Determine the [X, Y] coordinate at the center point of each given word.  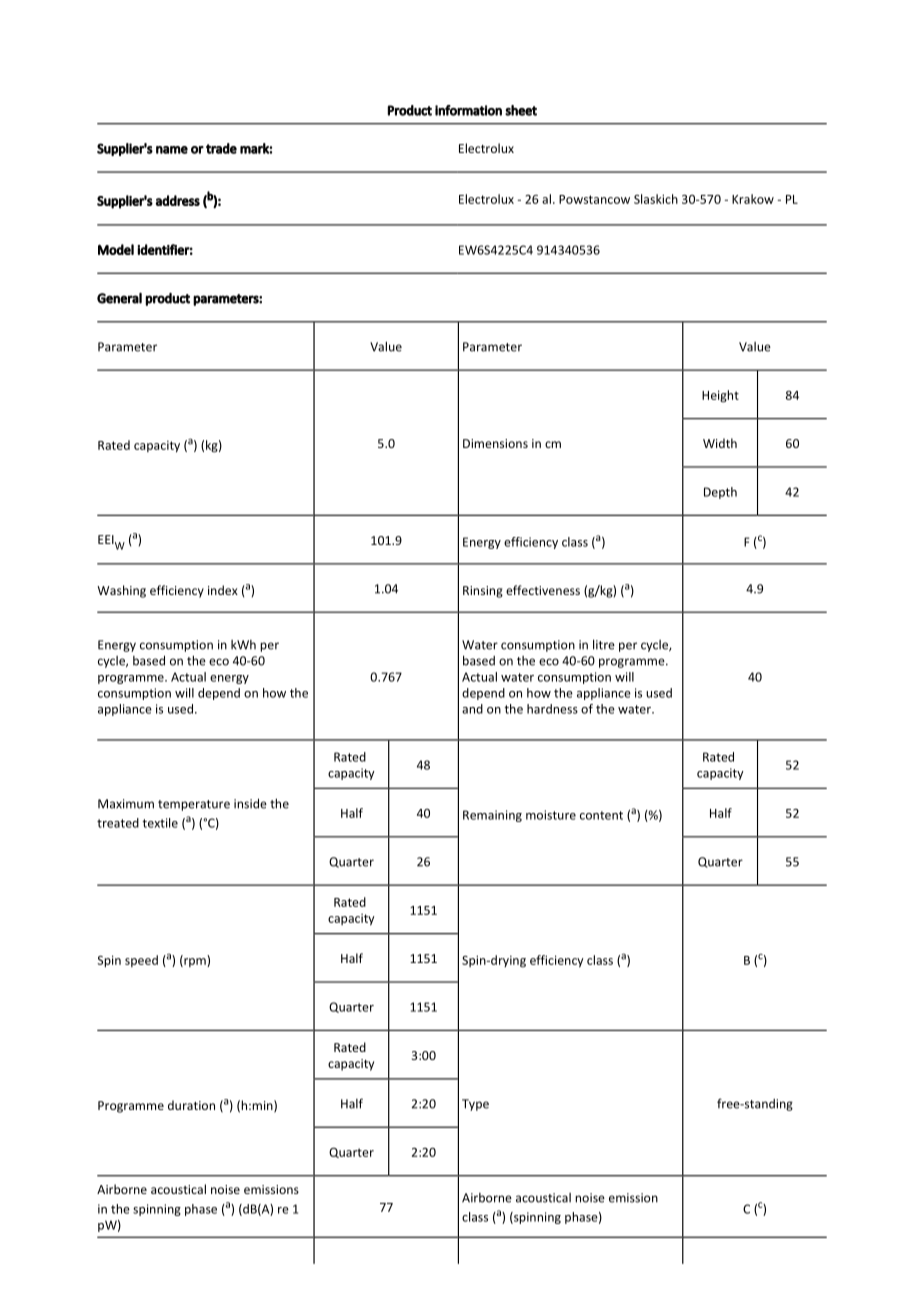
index [223, 590]
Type [475, 1105]
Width [720, 443]
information [468, 110]
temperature [194, 805]
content [601, 815]
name [172, 150]
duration [191, 1105]
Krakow [753, 199]
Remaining [492, 816]
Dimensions [495, 443]
